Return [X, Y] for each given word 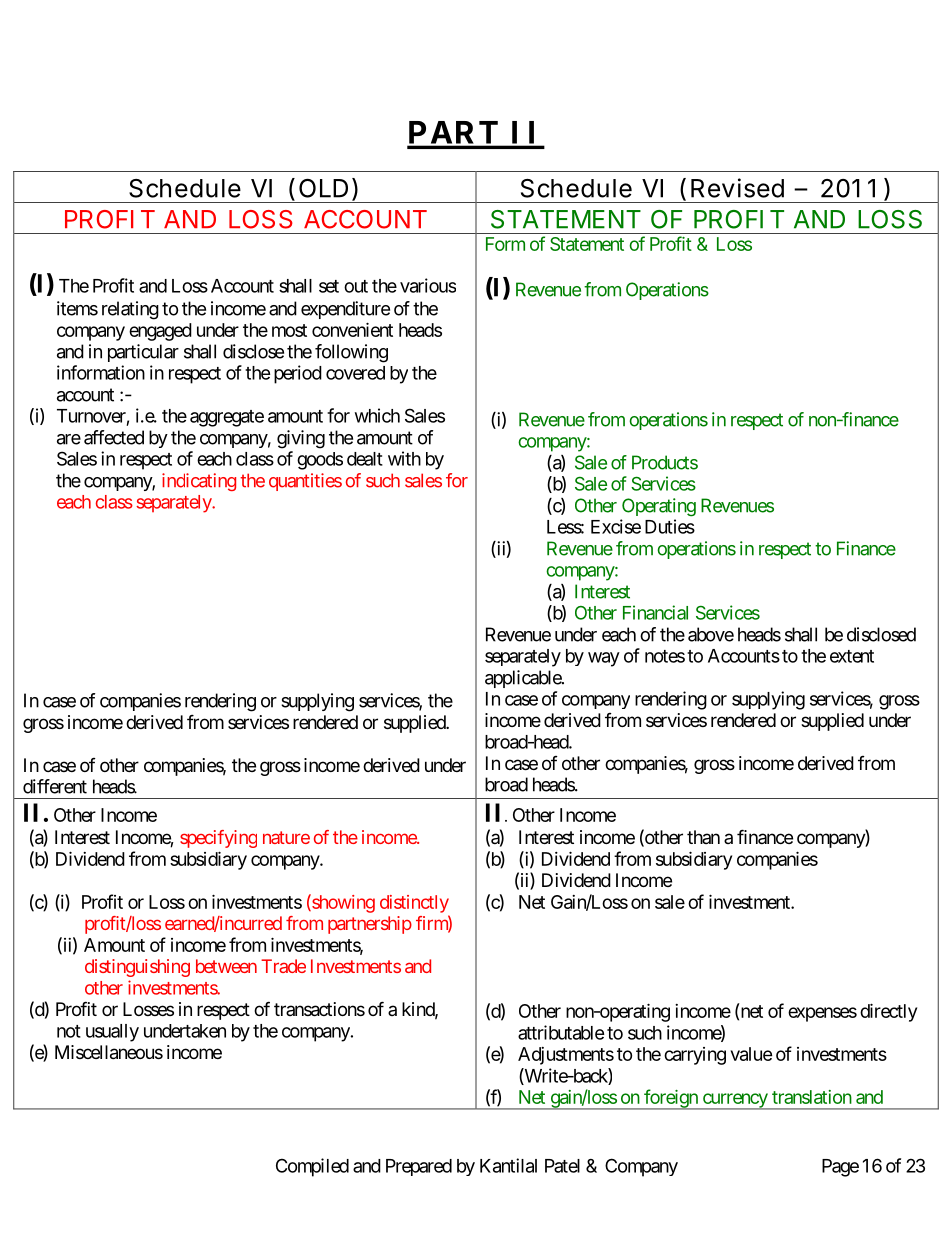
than [703, 837]
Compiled [312, 1167]
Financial [655, 612]
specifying [218, 839]
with [404, 458]
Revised [737, 188]
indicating [199, 482]
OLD [323, 188]
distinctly [414, 904]
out [356, 286]
